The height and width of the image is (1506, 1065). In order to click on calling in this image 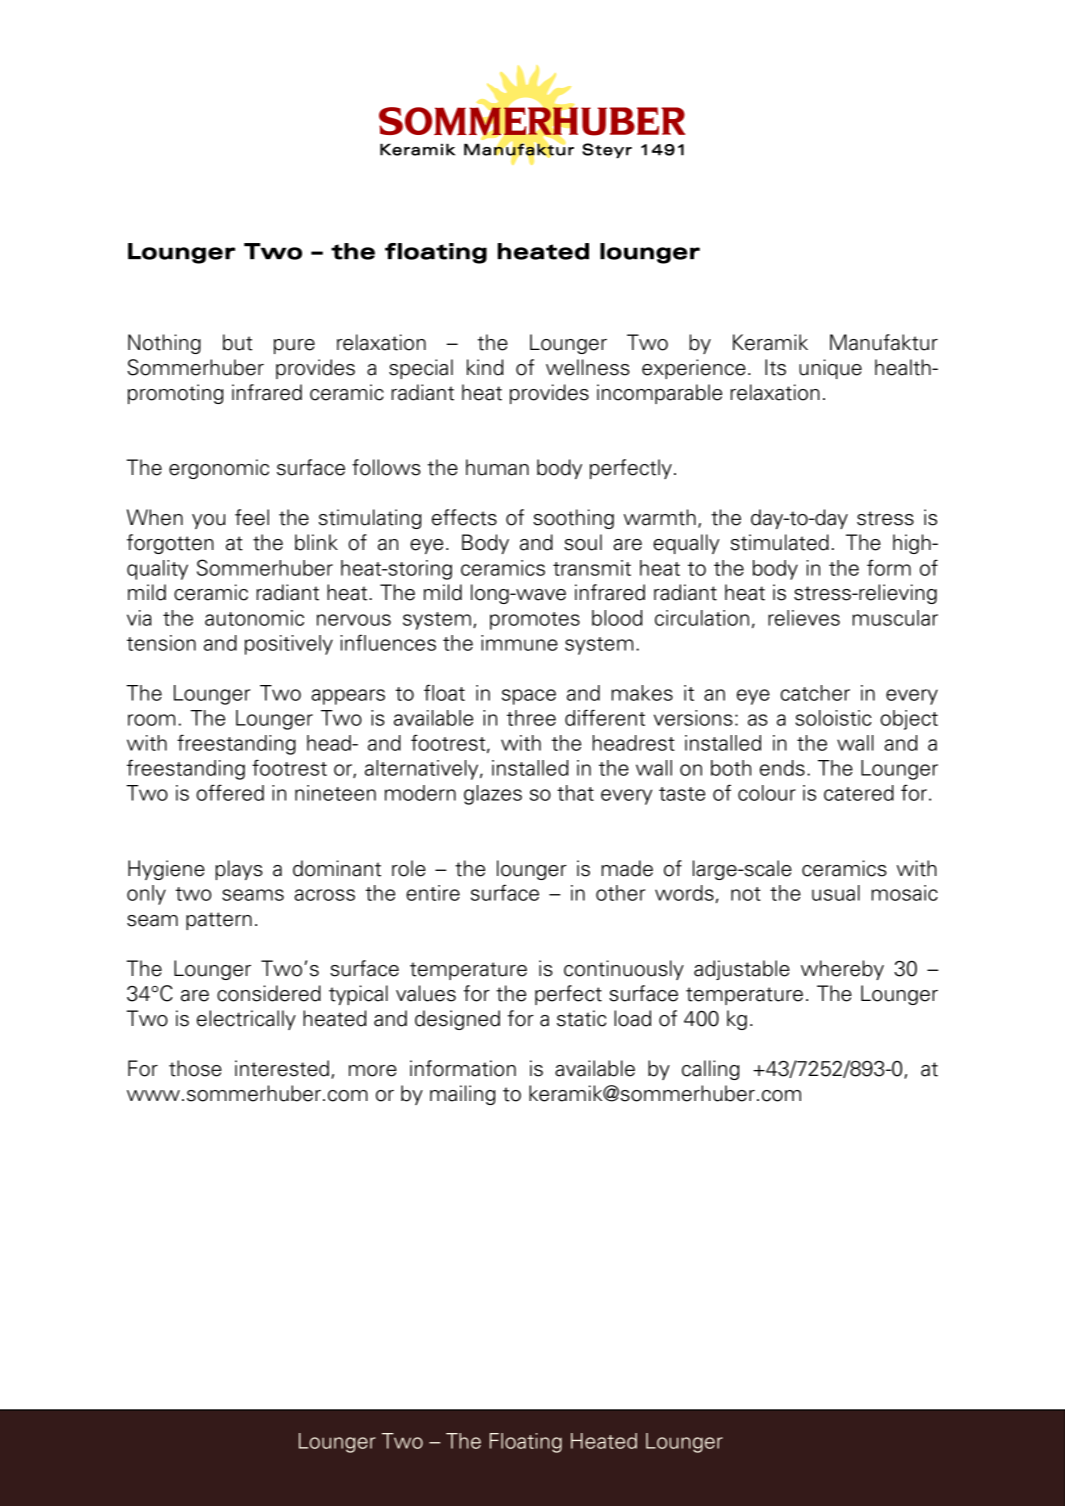, I will do `click(710, 1070)`.
